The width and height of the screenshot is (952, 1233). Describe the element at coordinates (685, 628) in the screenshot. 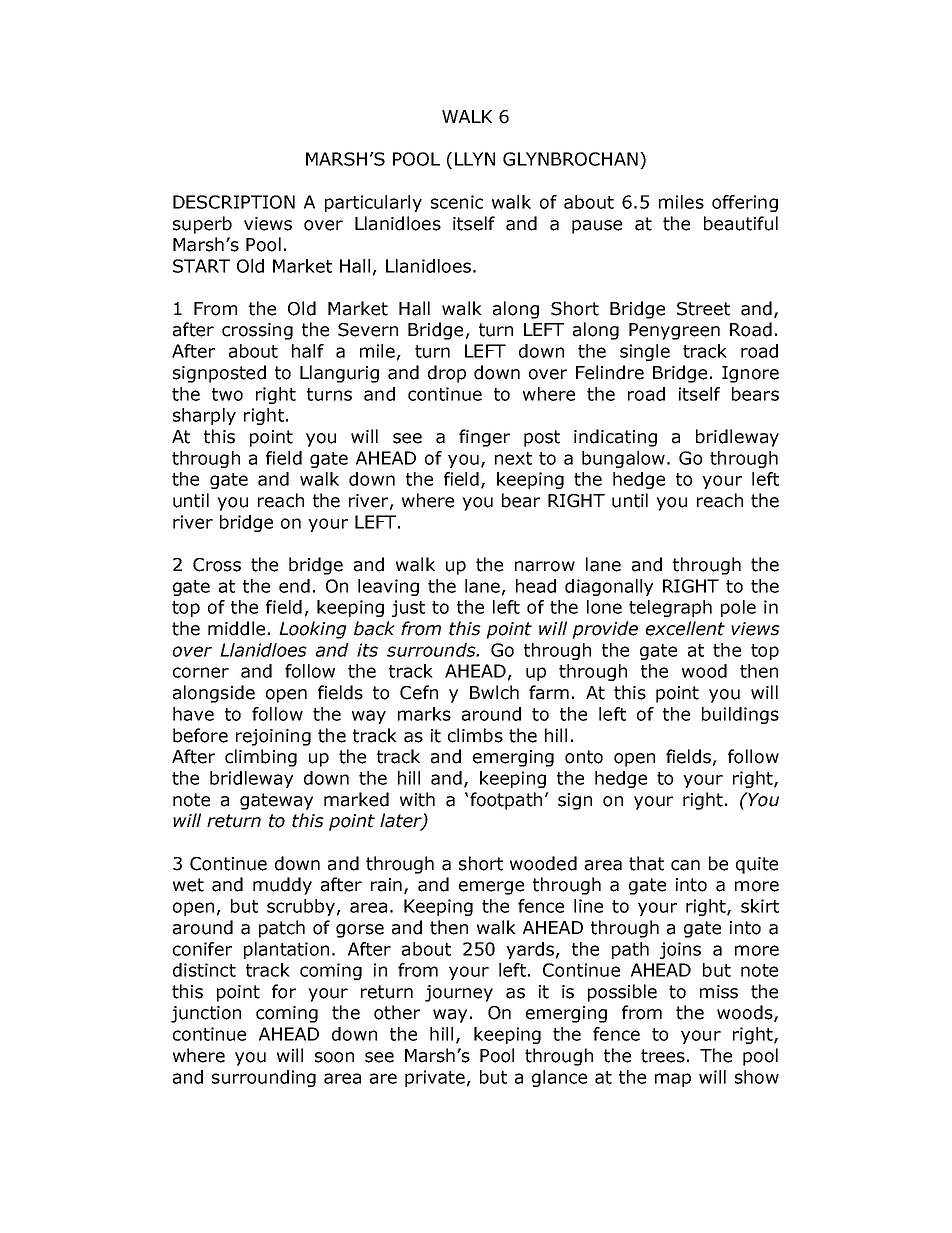

I see `excellent` at that location.
